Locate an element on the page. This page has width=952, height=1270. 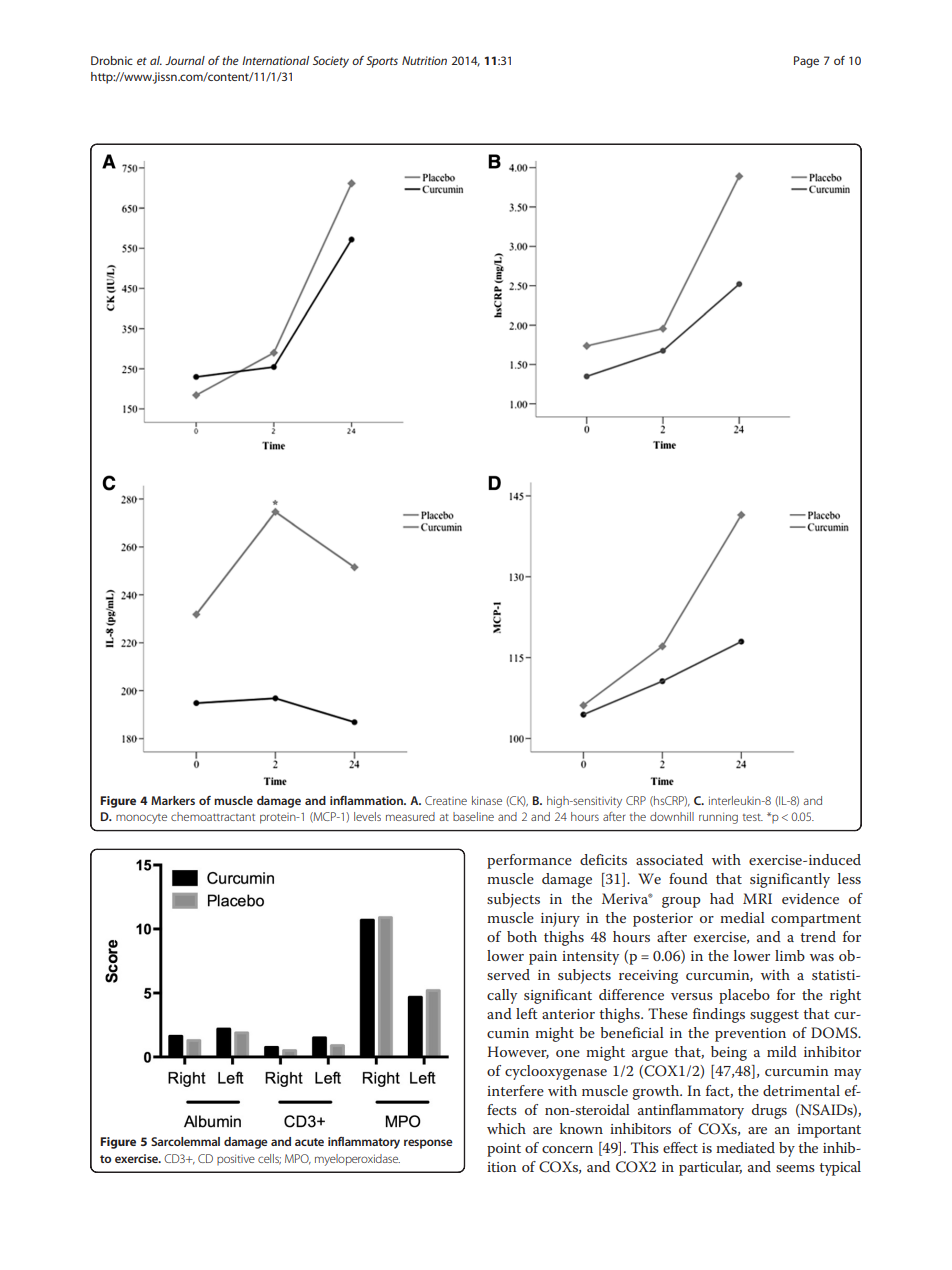
positive is located at coordinates (236, 1159).
